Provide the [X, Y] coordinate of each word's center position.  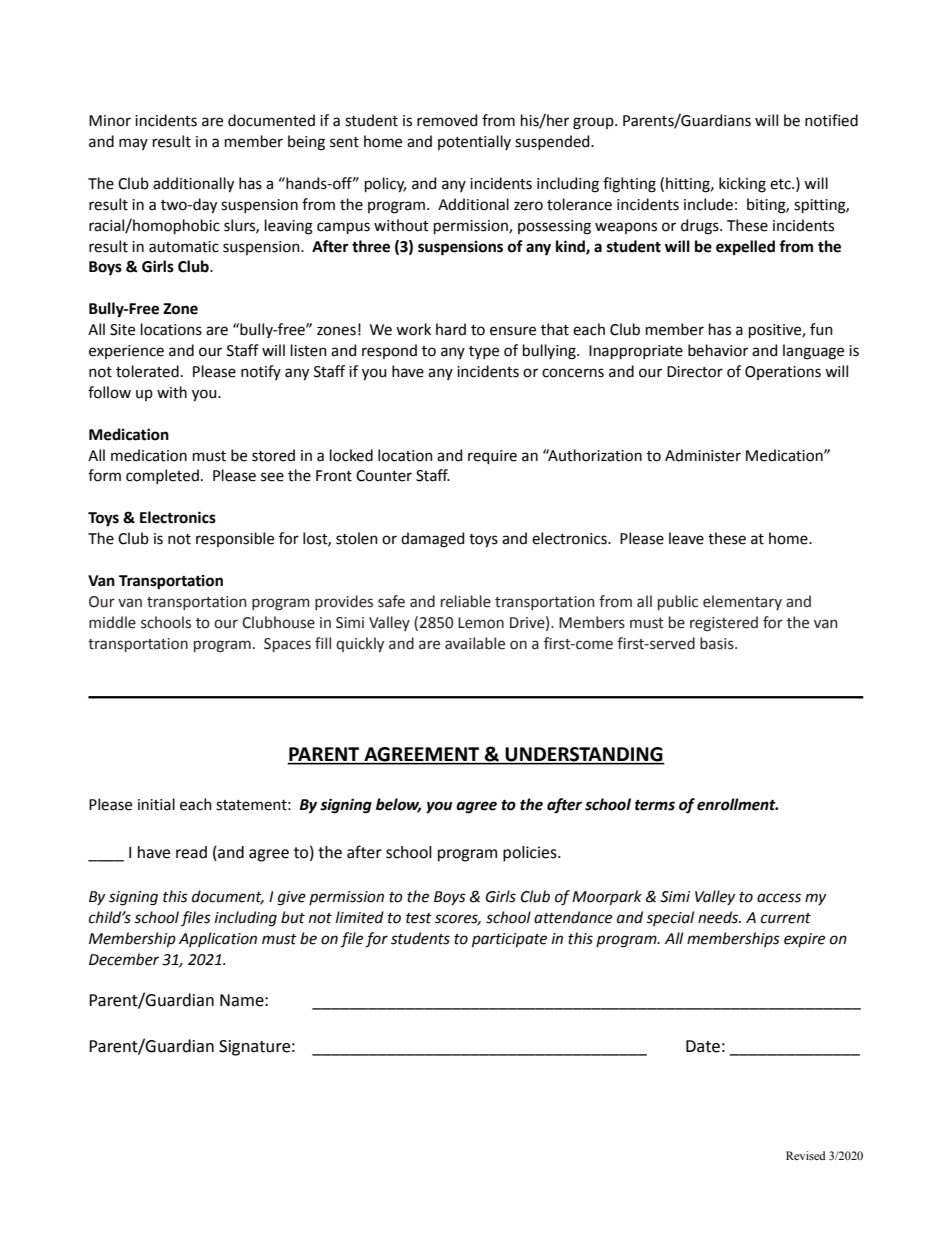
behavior [718, 350]
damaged [432, 540]
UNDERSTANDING [584, 755]
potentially [474, 142]
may [133, 144]
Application [218, 939]
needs [719, 917]
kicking [742, 185]
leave [686, 538]
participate [509, 940]
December [124, 959]
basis [718, 643]
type [484, 352]
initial [156, 804]
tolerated [147, 371]
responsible [235, 539]
